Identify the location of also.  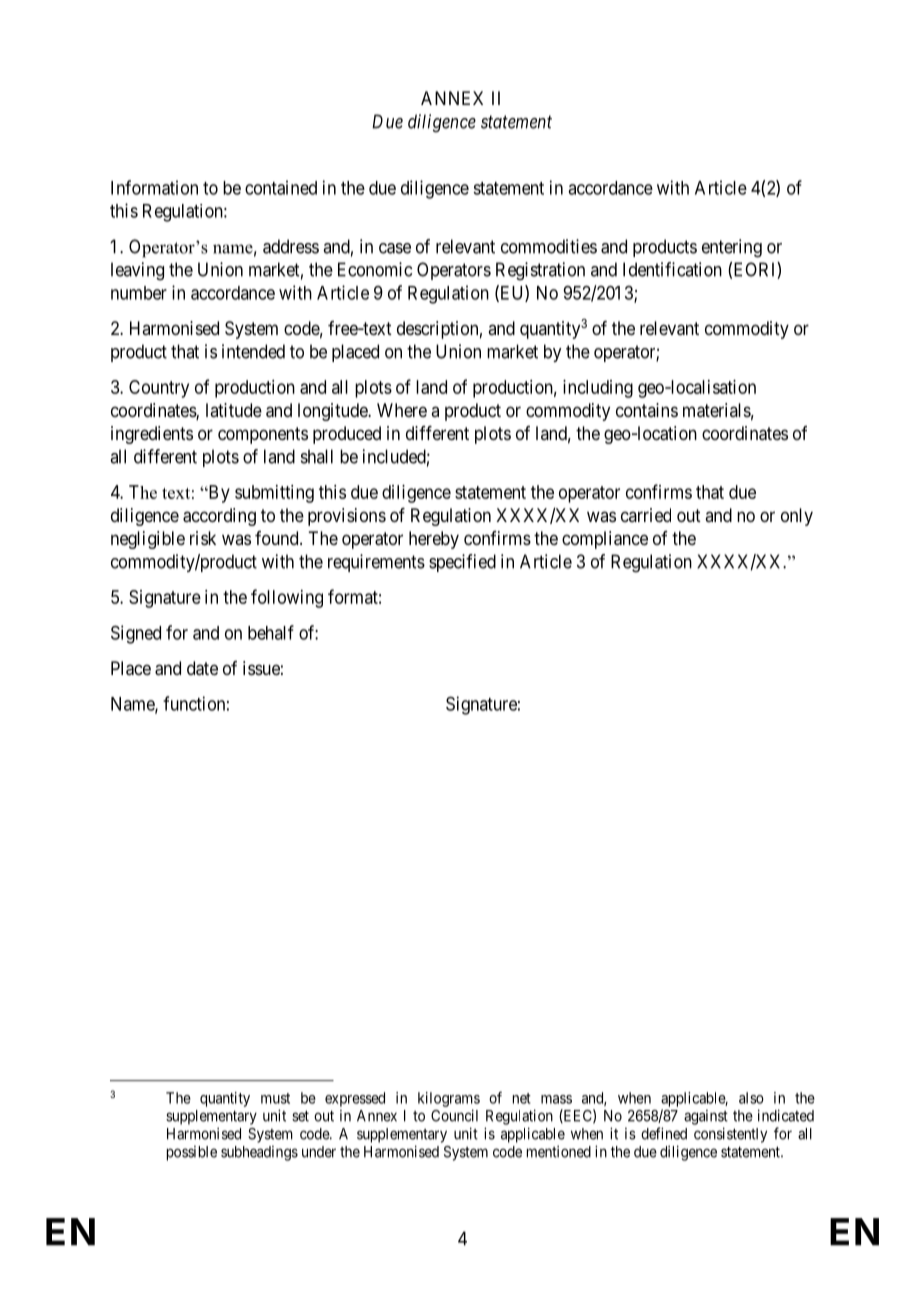
(751, 1098).
